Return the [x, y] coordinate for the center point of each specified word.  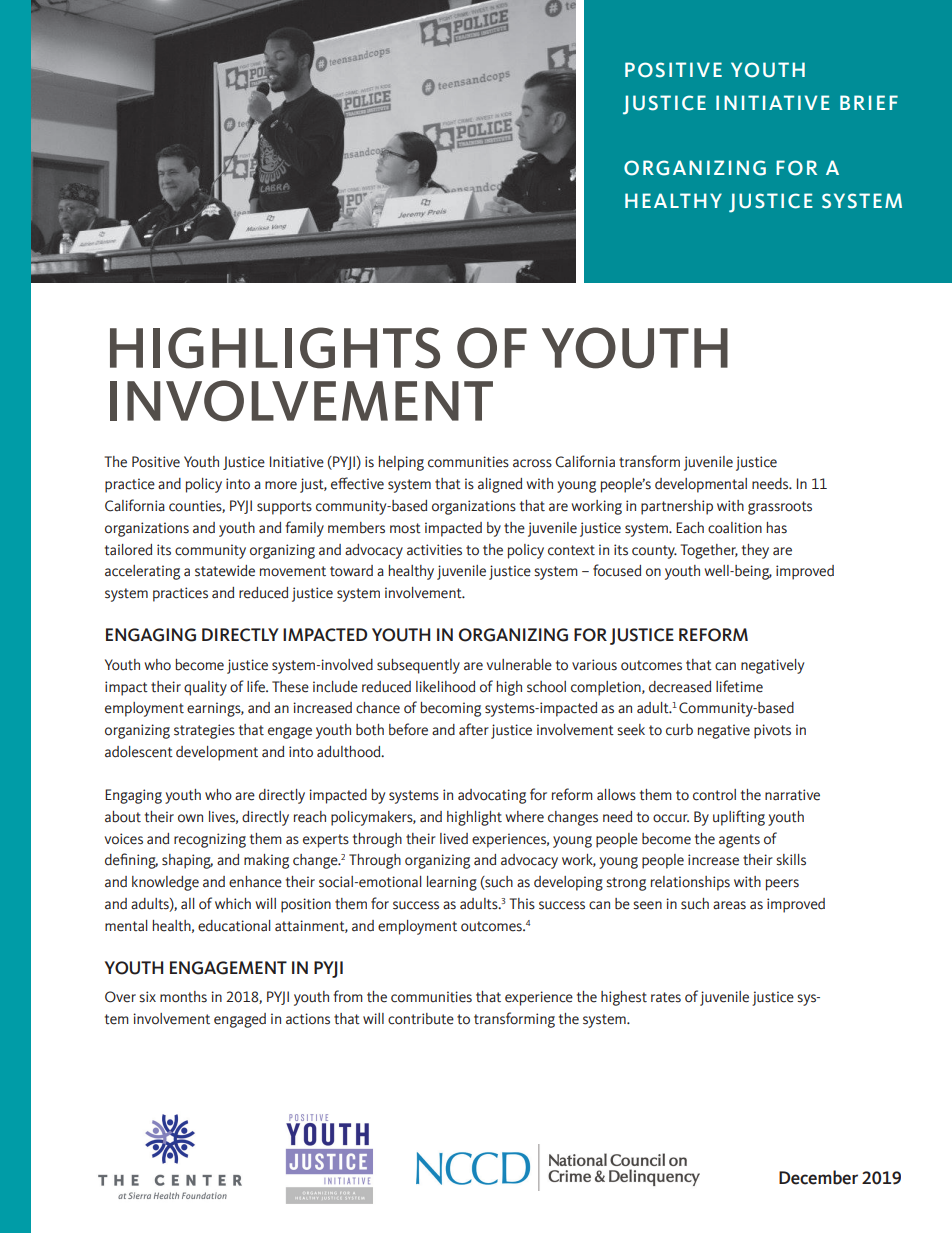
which [233, 904]
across [532, 463]
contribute [421, 1019]
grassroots [780, 508]
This [522, 904]
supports [284, 508]
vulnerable [519, 665]
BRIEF [869, 102]
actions [308, 1019]
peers [782, 885]
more [281, 485]
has [777, 528]
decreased [680, 687]
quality [205, 688]
